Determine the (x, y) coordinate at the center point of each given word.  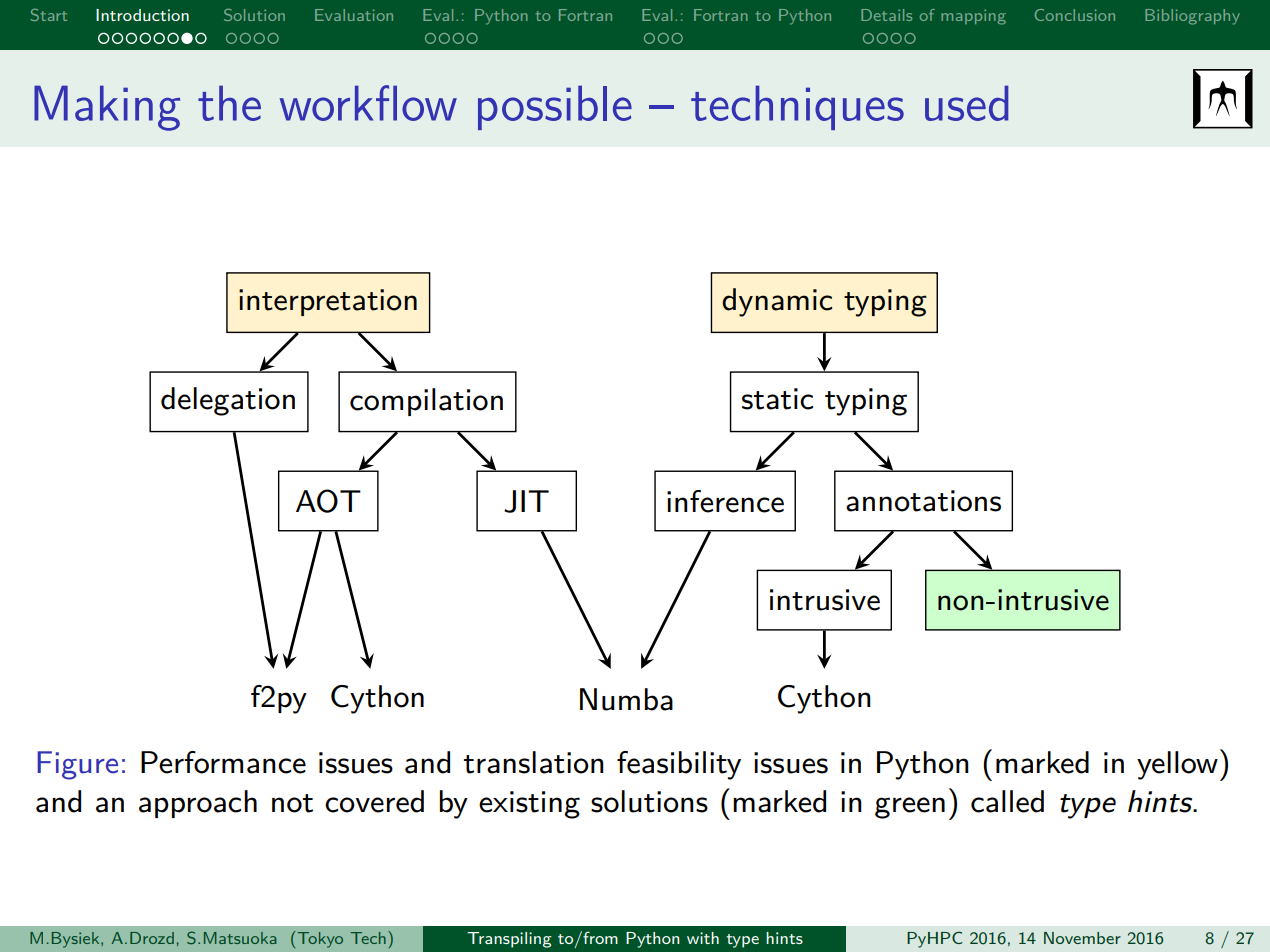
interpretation (328, 302)
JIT (526, 501)
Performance (223, 762)
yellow (1177, 765)
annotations (923, 501)
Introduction (142, 15)
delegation (228, 401)
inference (725, 501)
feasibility (679, 765)
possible (555, 107)
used (967, 103)
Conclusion (1075, 15)
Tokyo (319, 939)
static (777, 399)
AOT (328, 501)
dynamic (777, 302)
